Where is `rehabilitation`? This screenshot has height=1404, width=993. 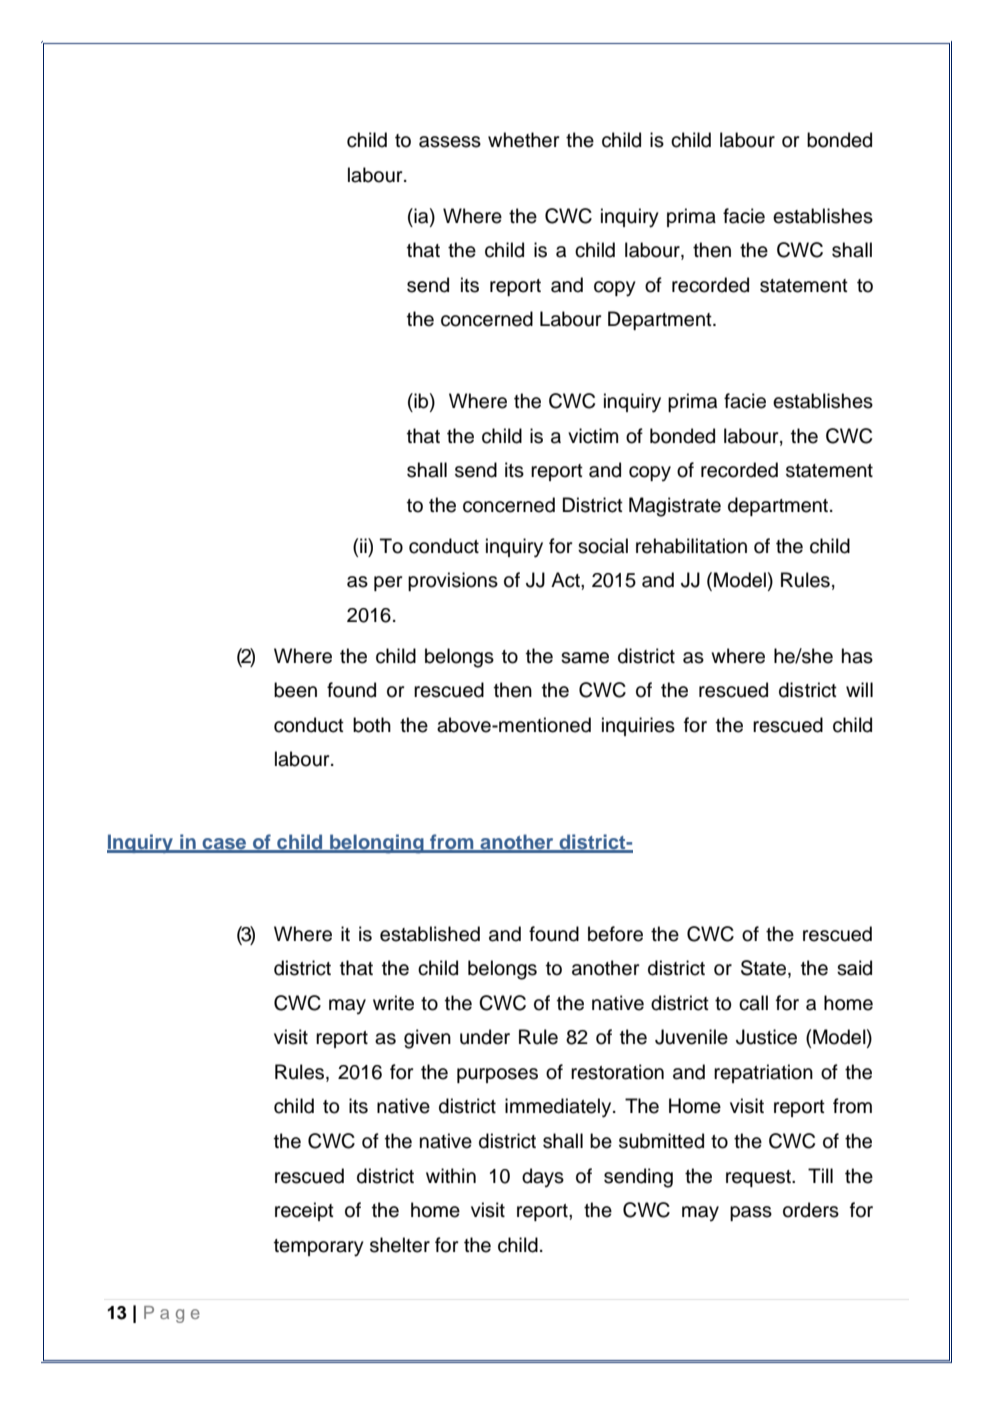
rehabilitation is located at coordinates (691, 546).
